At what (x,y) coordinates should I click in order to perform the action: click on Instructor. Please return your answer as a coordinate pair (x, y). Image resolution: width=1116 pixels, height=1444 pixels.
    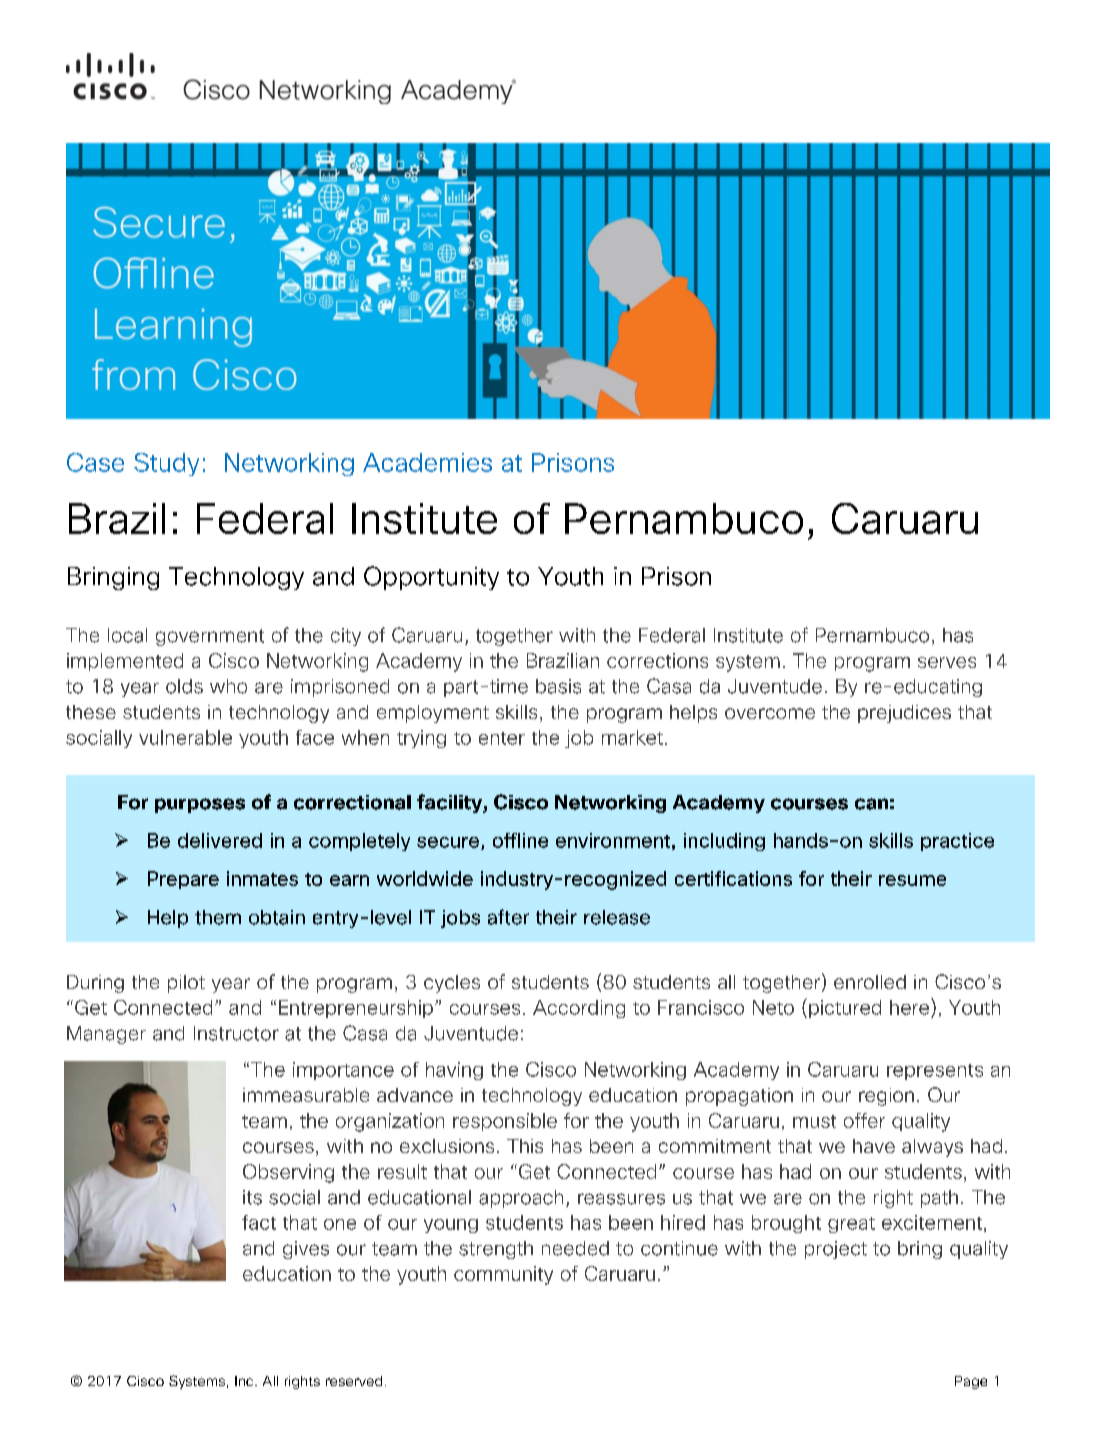
    Looking at the image, I should click on (236, 1033).
